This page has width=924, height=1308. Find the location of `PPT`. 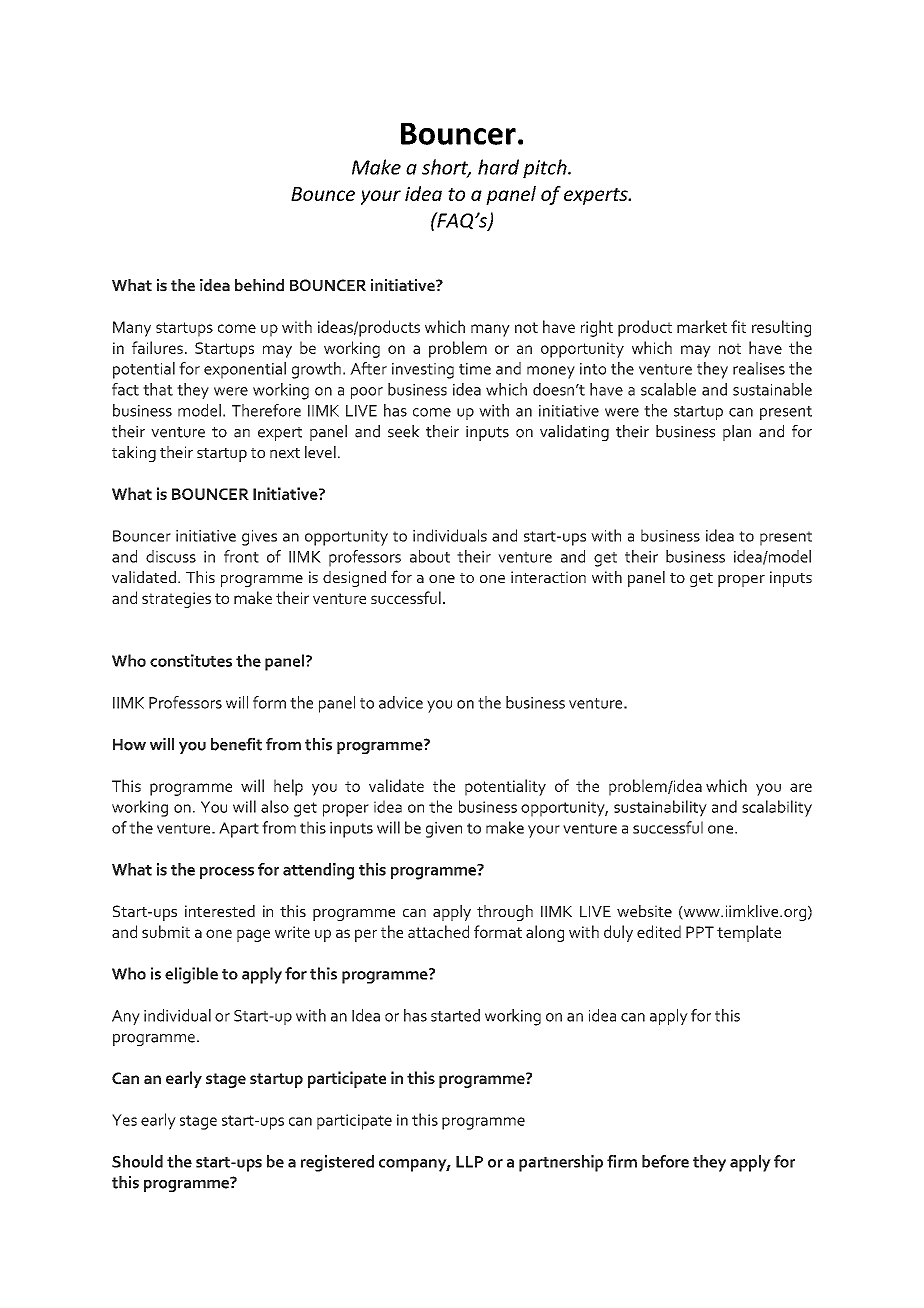

PPT is located at coordinates (700, 932).
